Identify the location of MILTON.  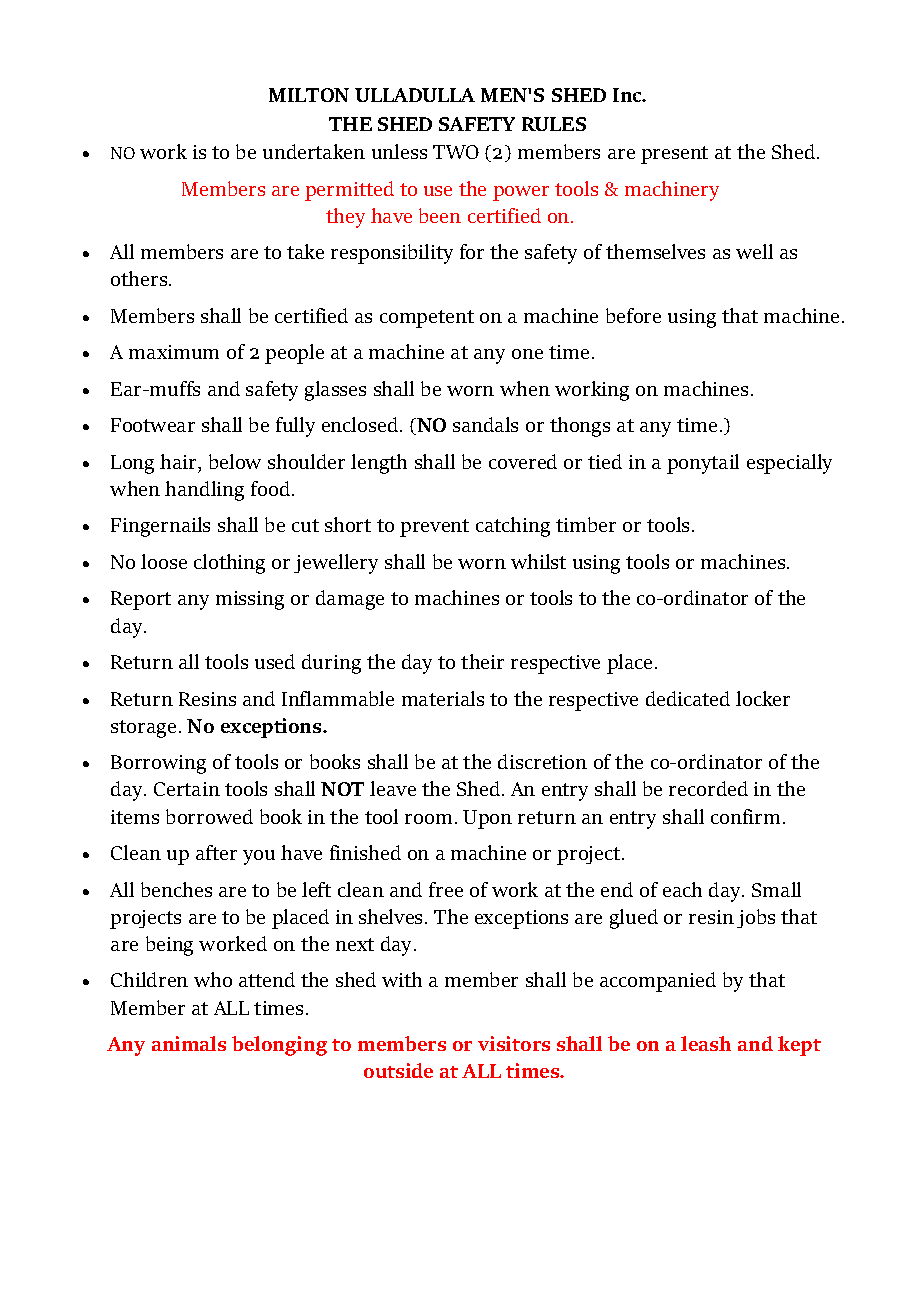
(309, 95).
